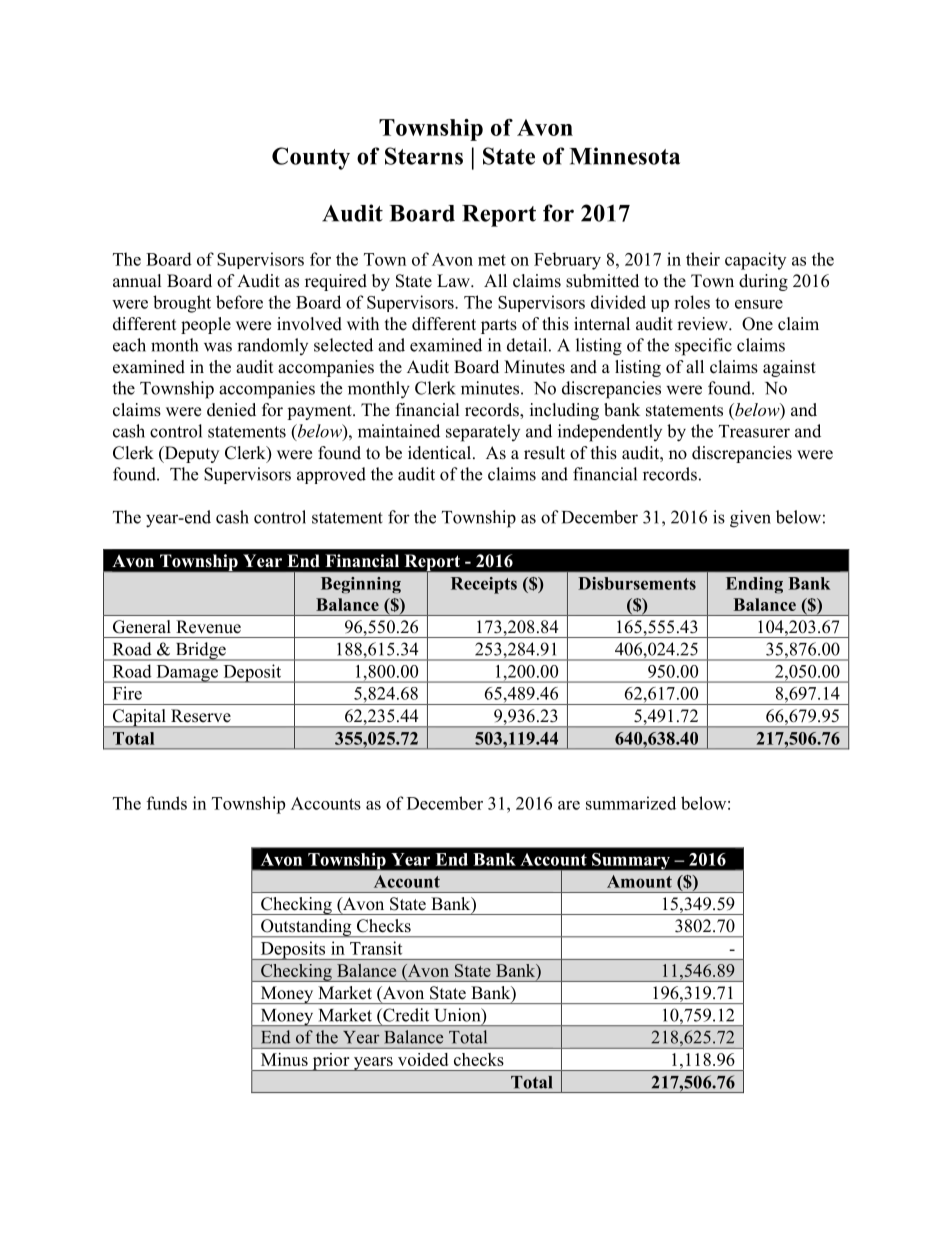 This screenshot has height=1233, width=952. I want to click on Ending, so click(754, 585).
